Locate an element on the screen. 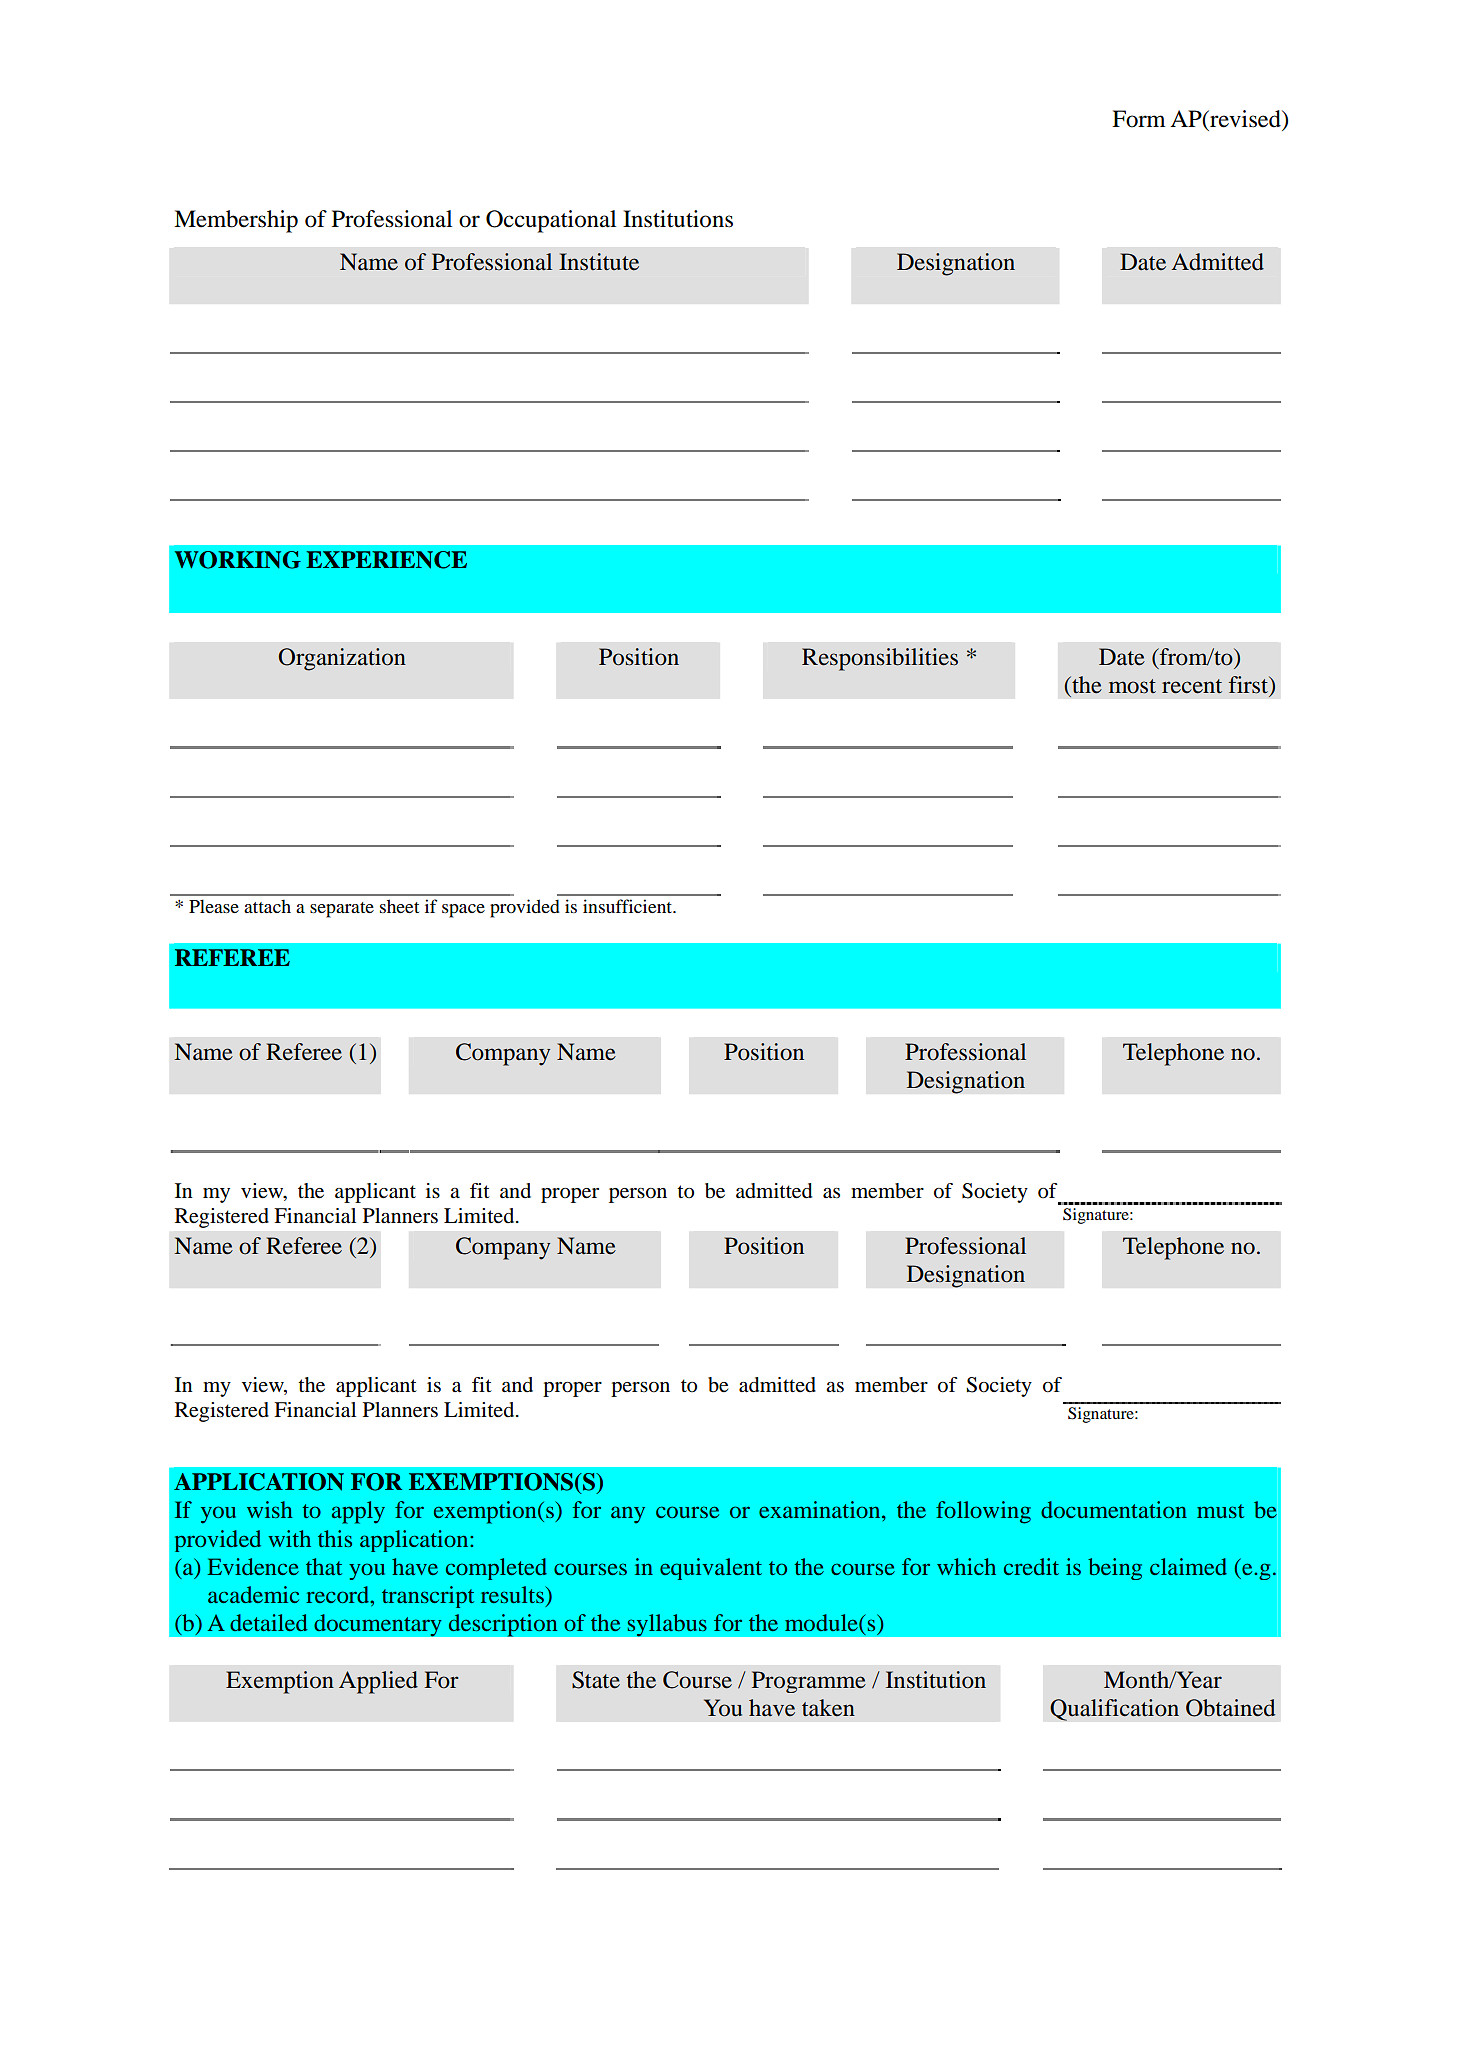  Form is located at coordinates (1139, 119).
